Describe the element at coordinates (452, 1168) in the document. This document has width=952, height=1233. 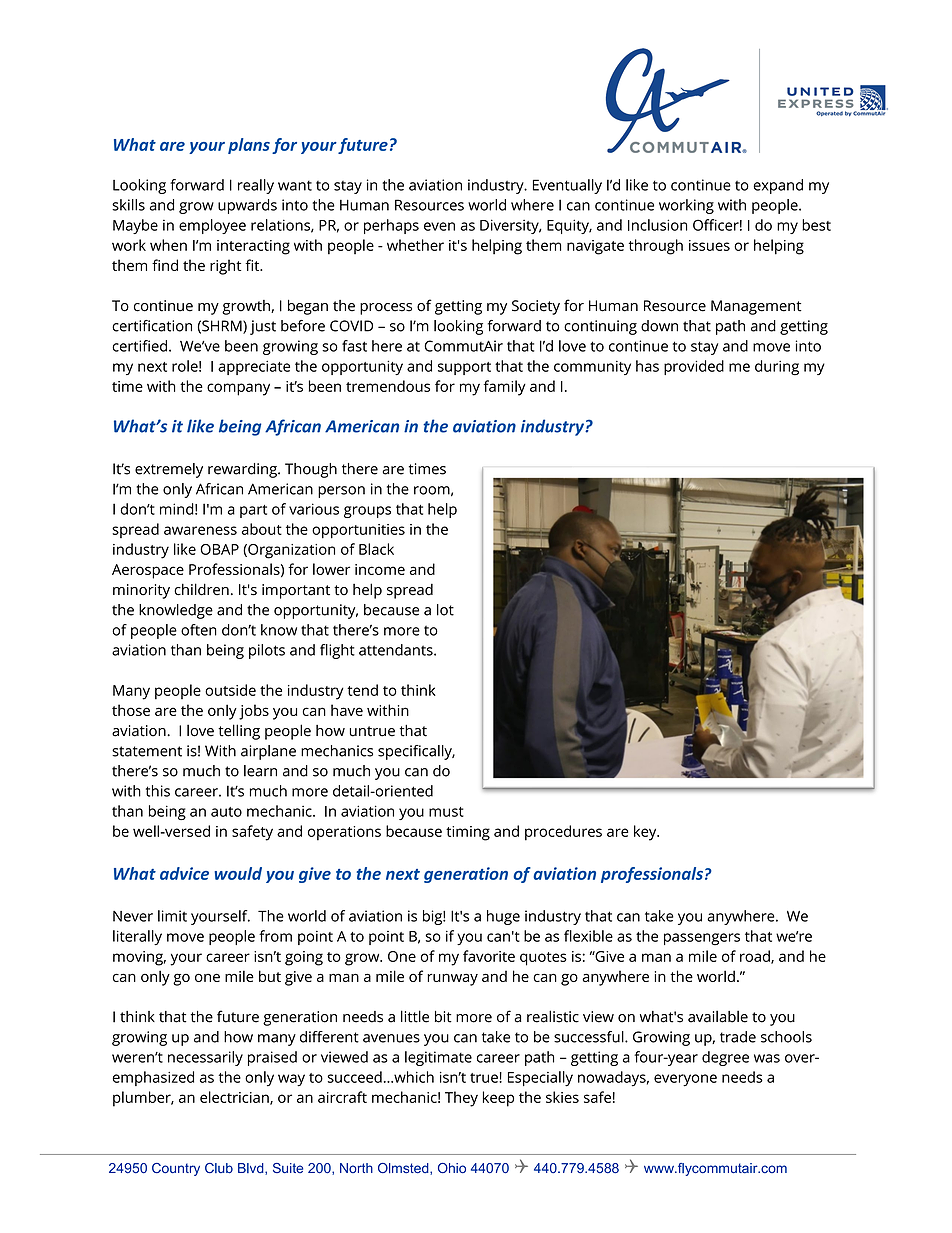
I see `Ohio` at that location.
